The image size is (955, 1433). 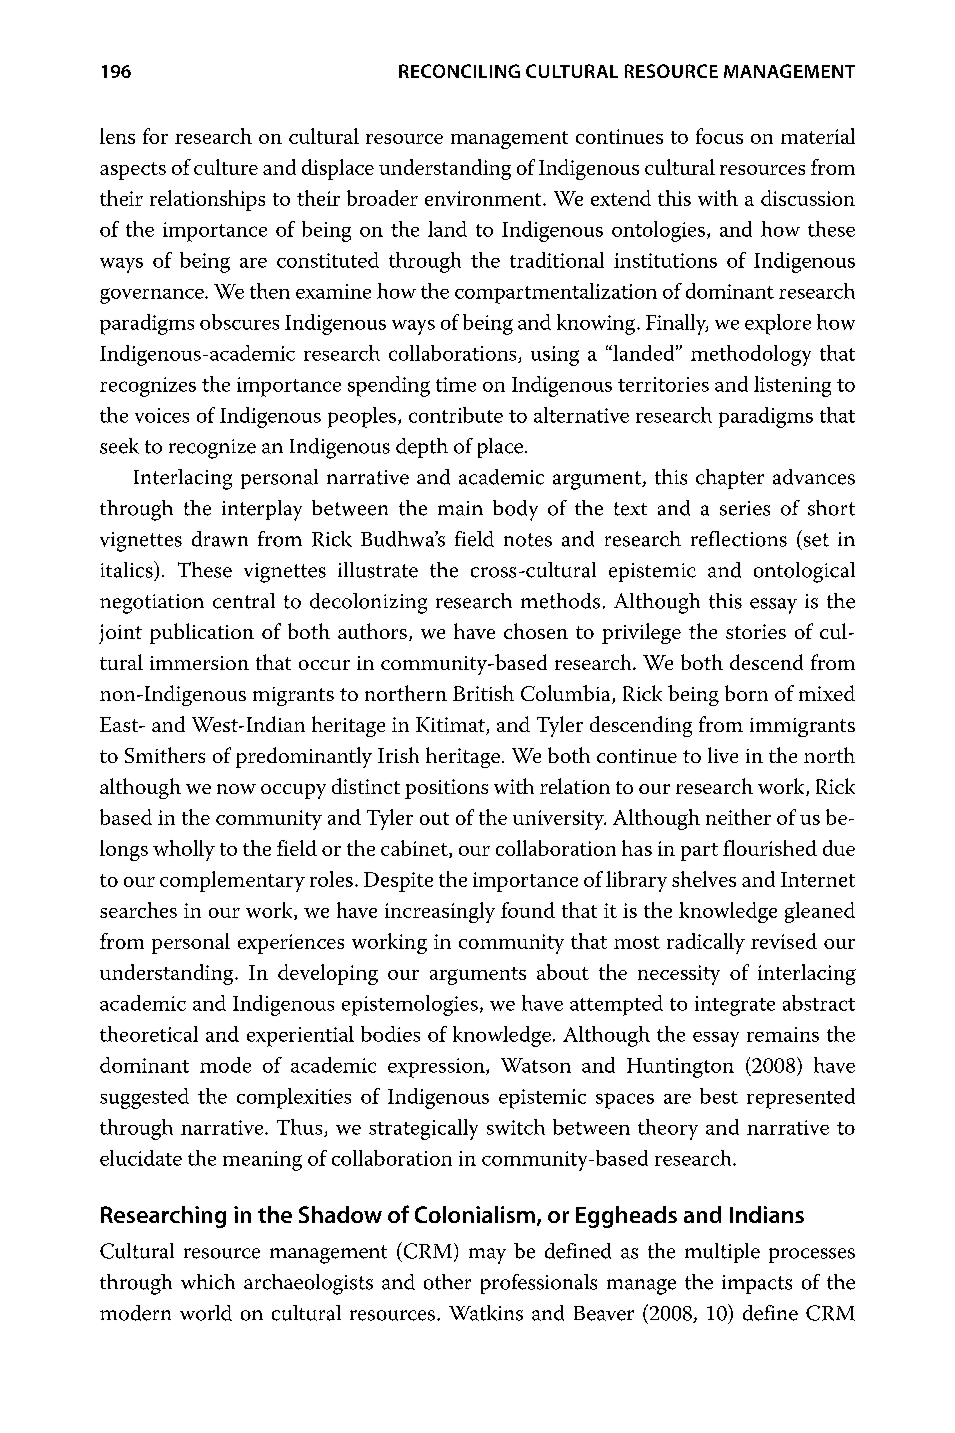 I want to click on which, so click(x=208, y=1282).
